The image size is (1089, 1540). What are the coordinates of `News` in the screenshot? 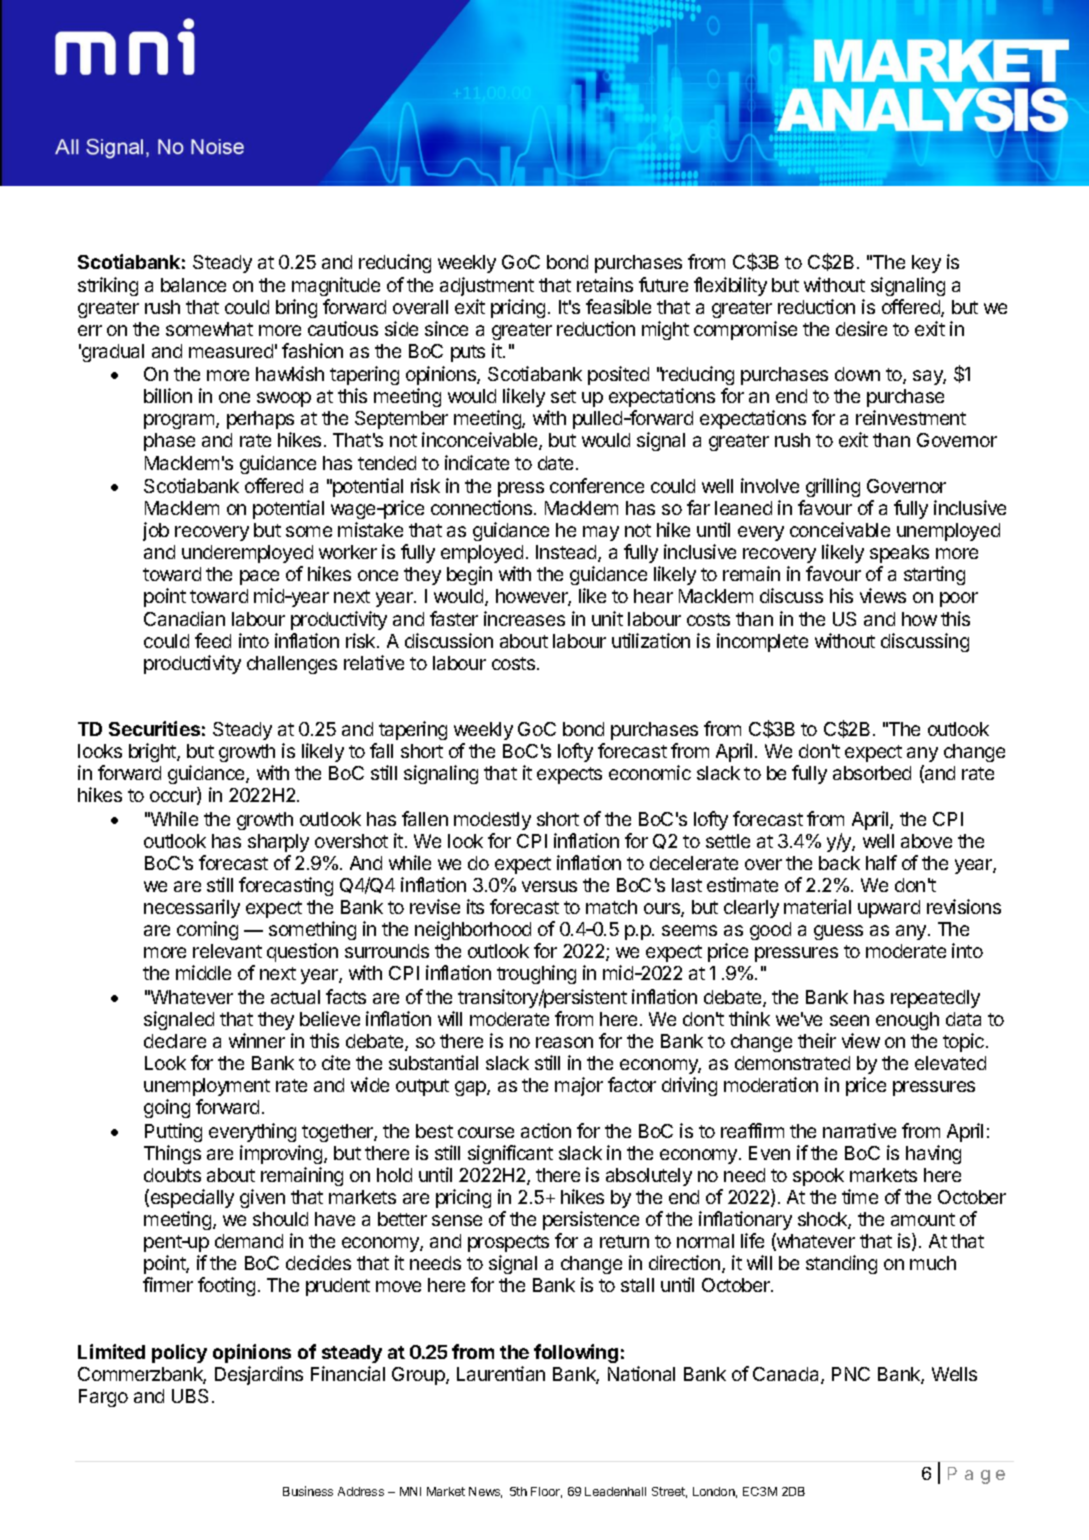 It's located at (485, 1492).
